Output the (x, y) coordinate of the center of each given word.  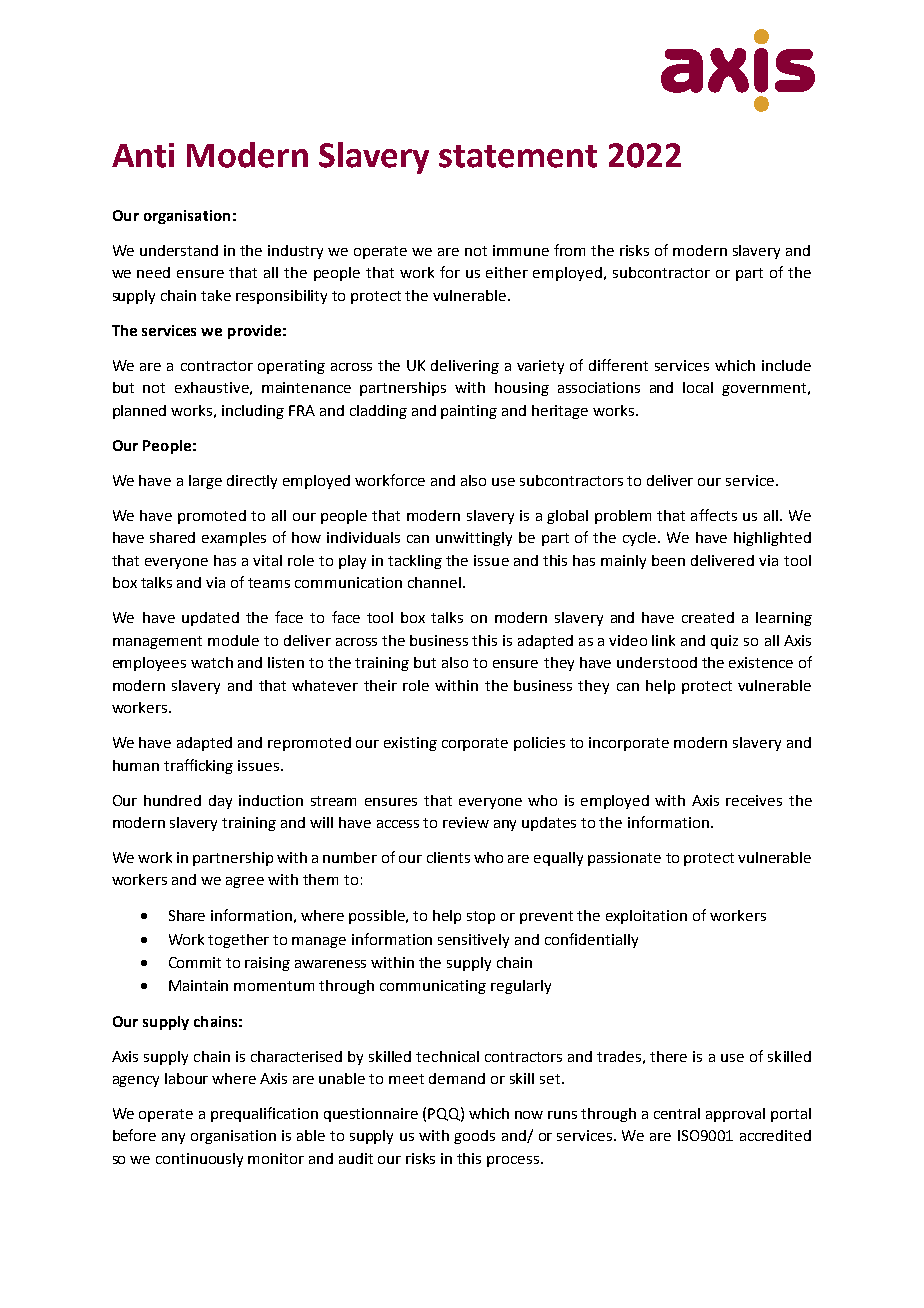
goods (474, 1137)
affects (714, 515)
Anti (143, 155)
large (205, 482)
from (569, 250)
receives (754, 800)
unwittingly (474, 539)
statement (518, 156)
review (466, 822)
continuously (199, 1160)
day (220, 802)
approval (735, 1115)
